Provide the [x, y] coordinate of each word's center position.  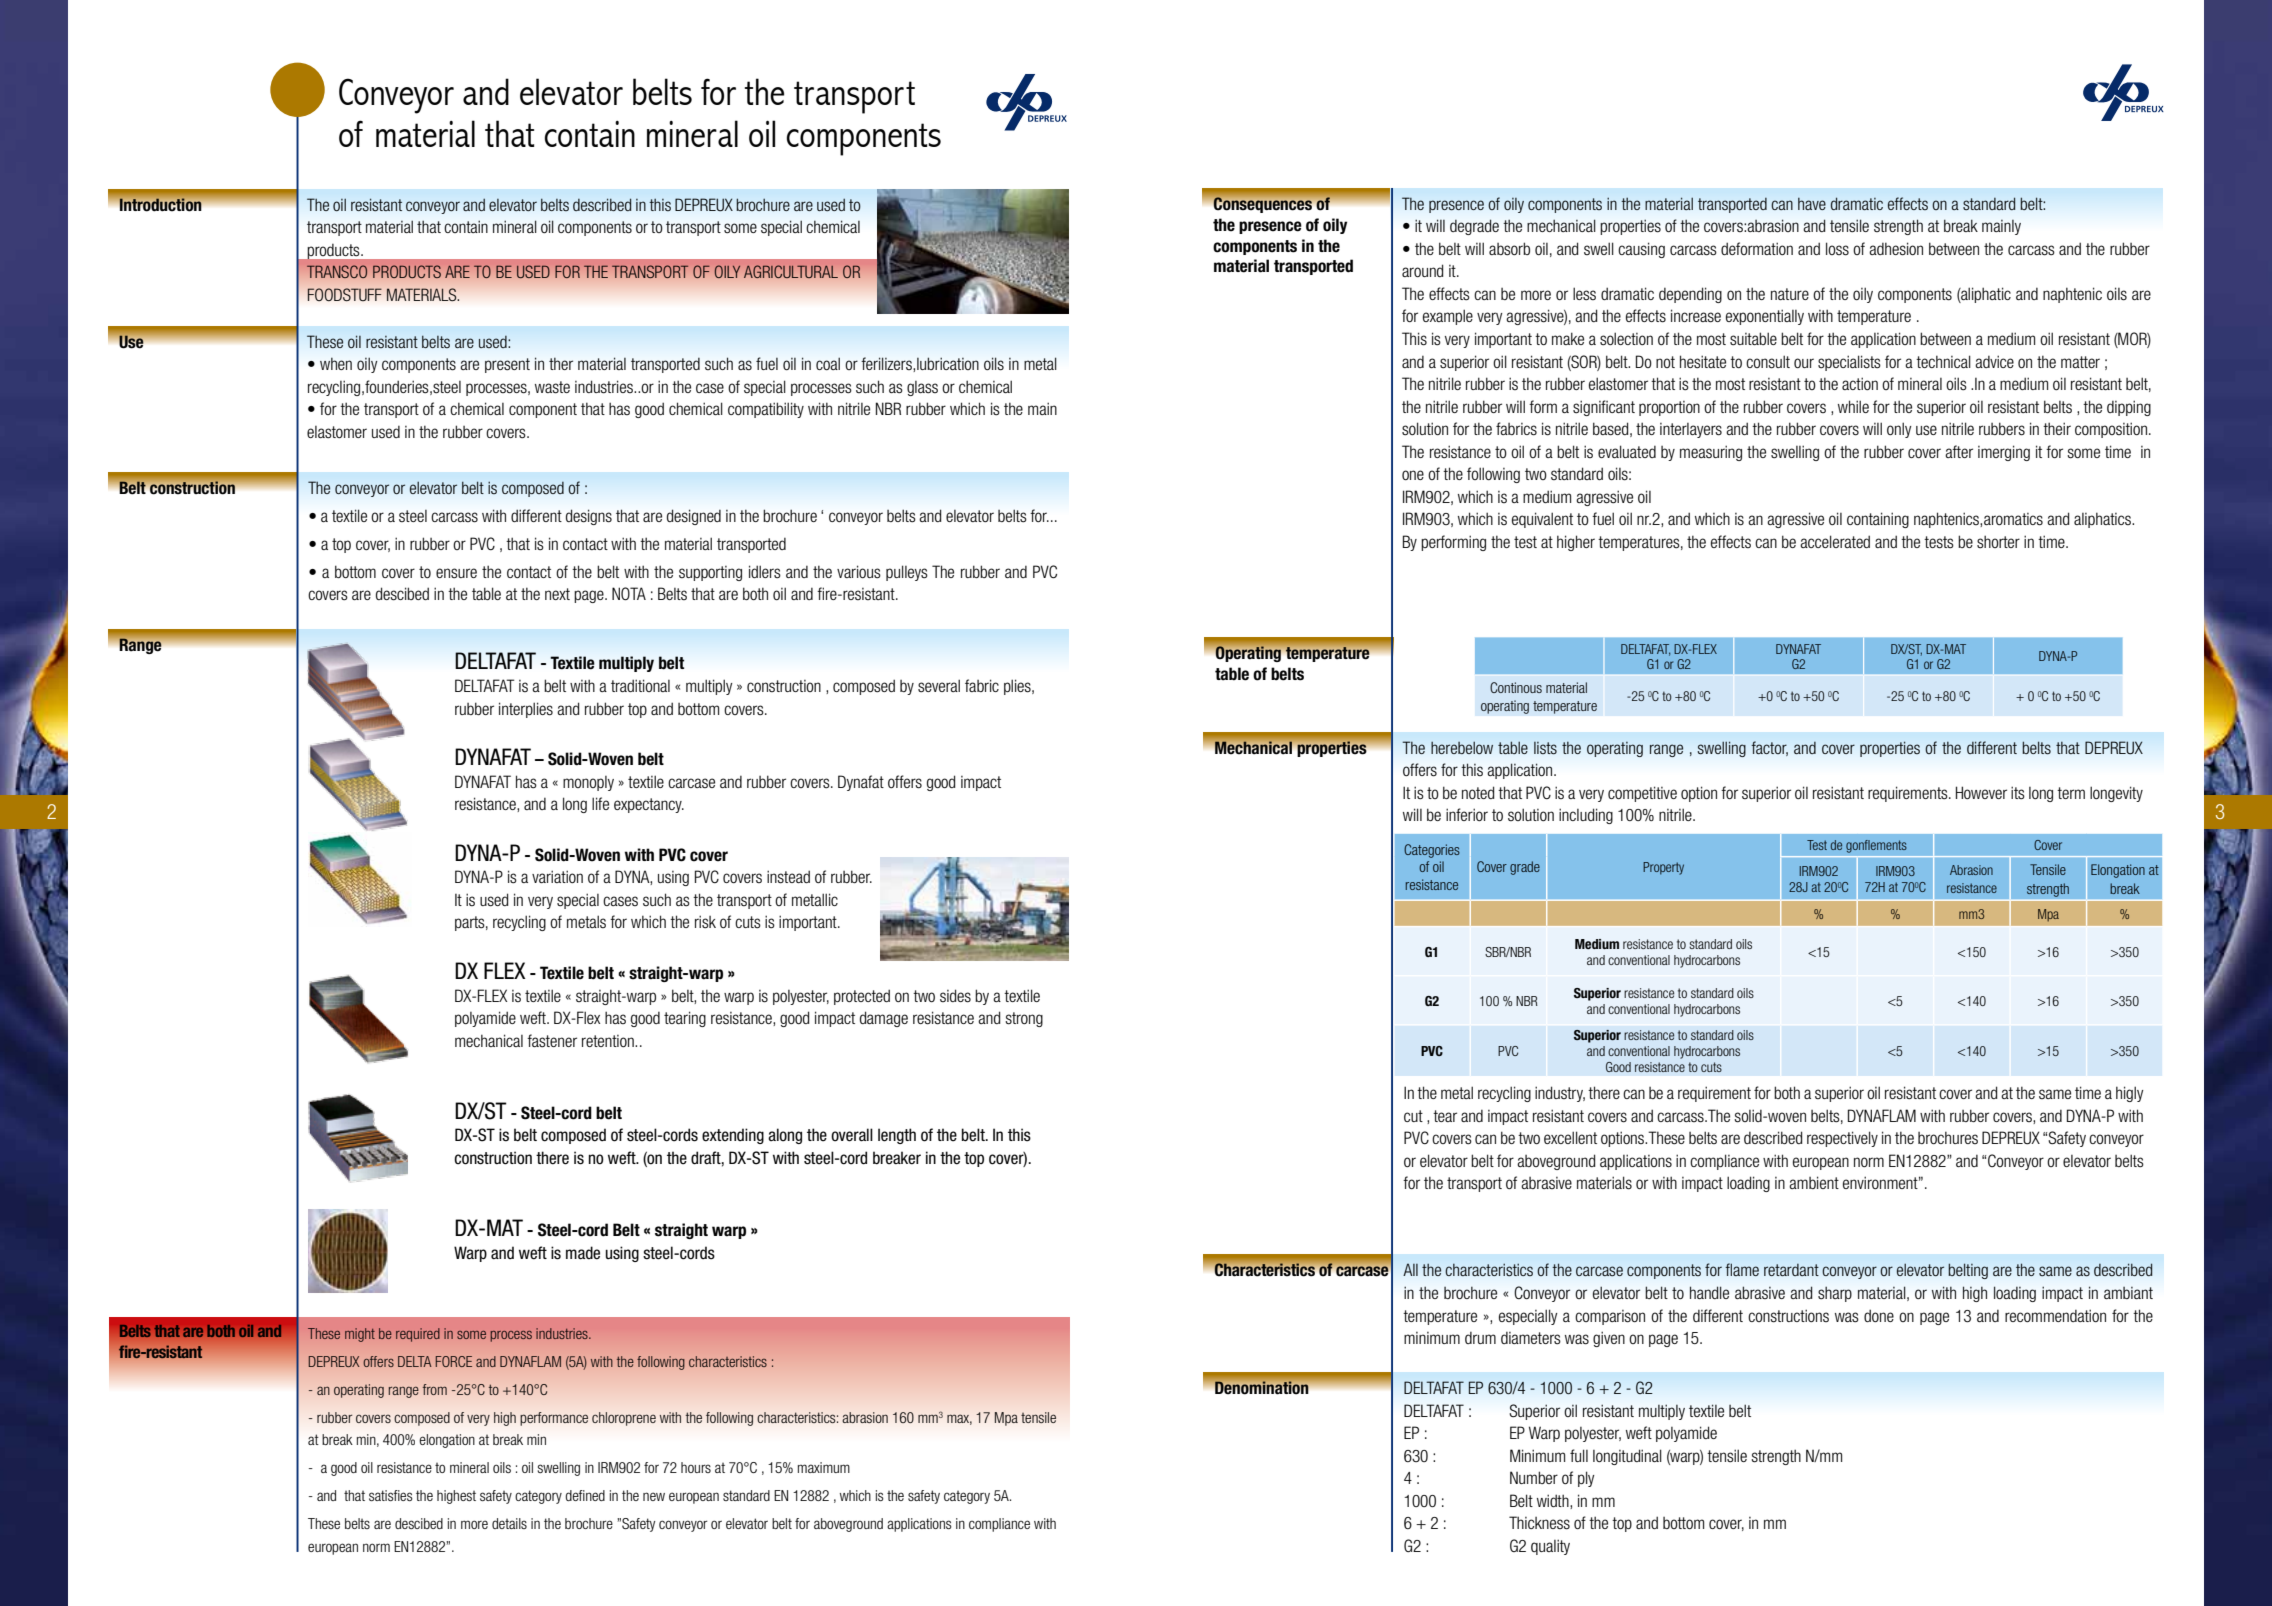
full [1579, 1455]
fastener [552, 1041]
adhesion [1896, 249]
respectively [1842, 1139]
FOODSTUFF [344, 294]
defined [585, 1495]
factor [1770, 748]
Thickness [1539, 1523]
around [1422, 270]
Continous [1516, 687]
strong [1024, 1019]
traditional [640, 685]
